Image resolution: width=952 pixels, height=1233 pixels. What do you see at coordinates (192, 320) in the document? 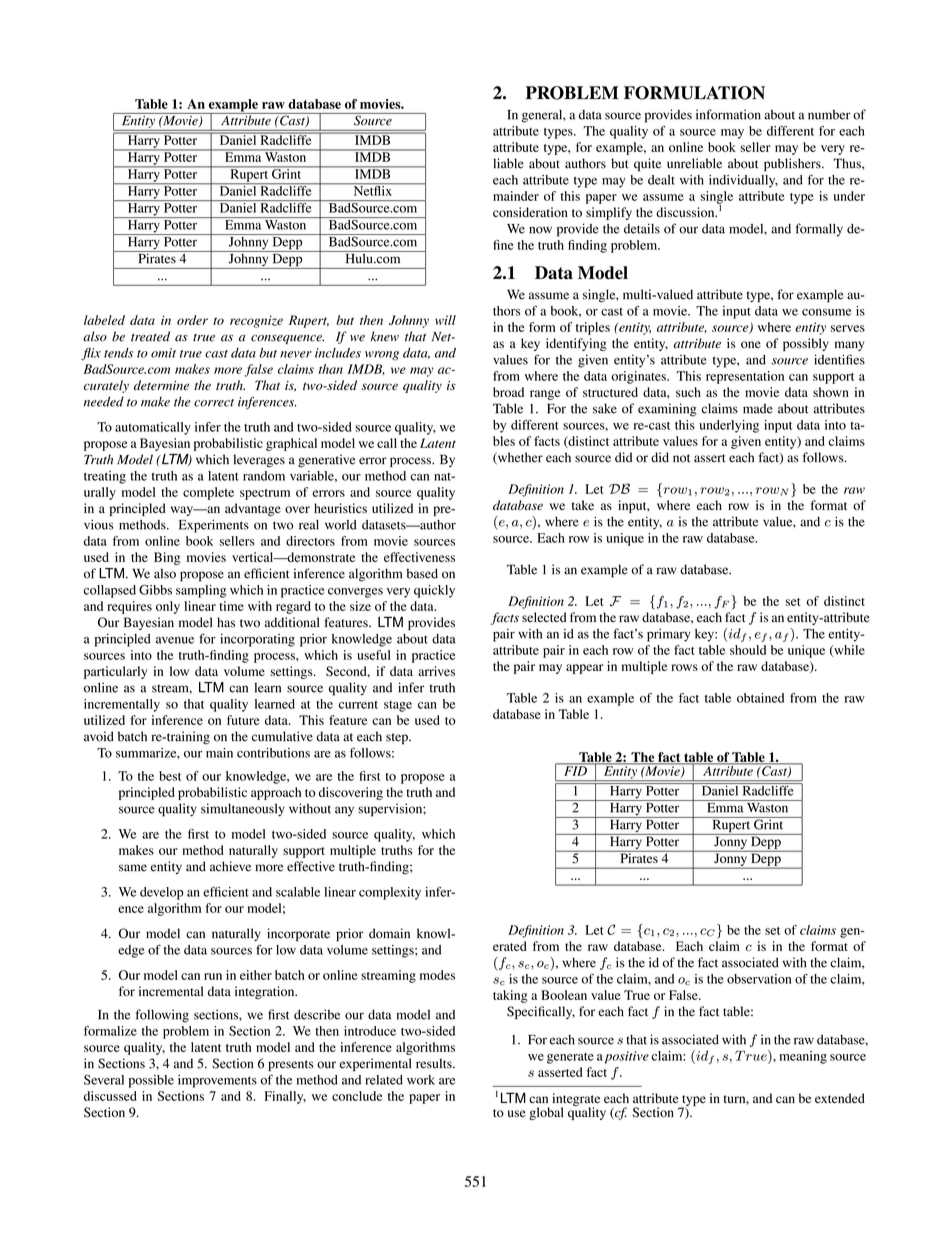
I see `order` at bounding box center [192, 320].
